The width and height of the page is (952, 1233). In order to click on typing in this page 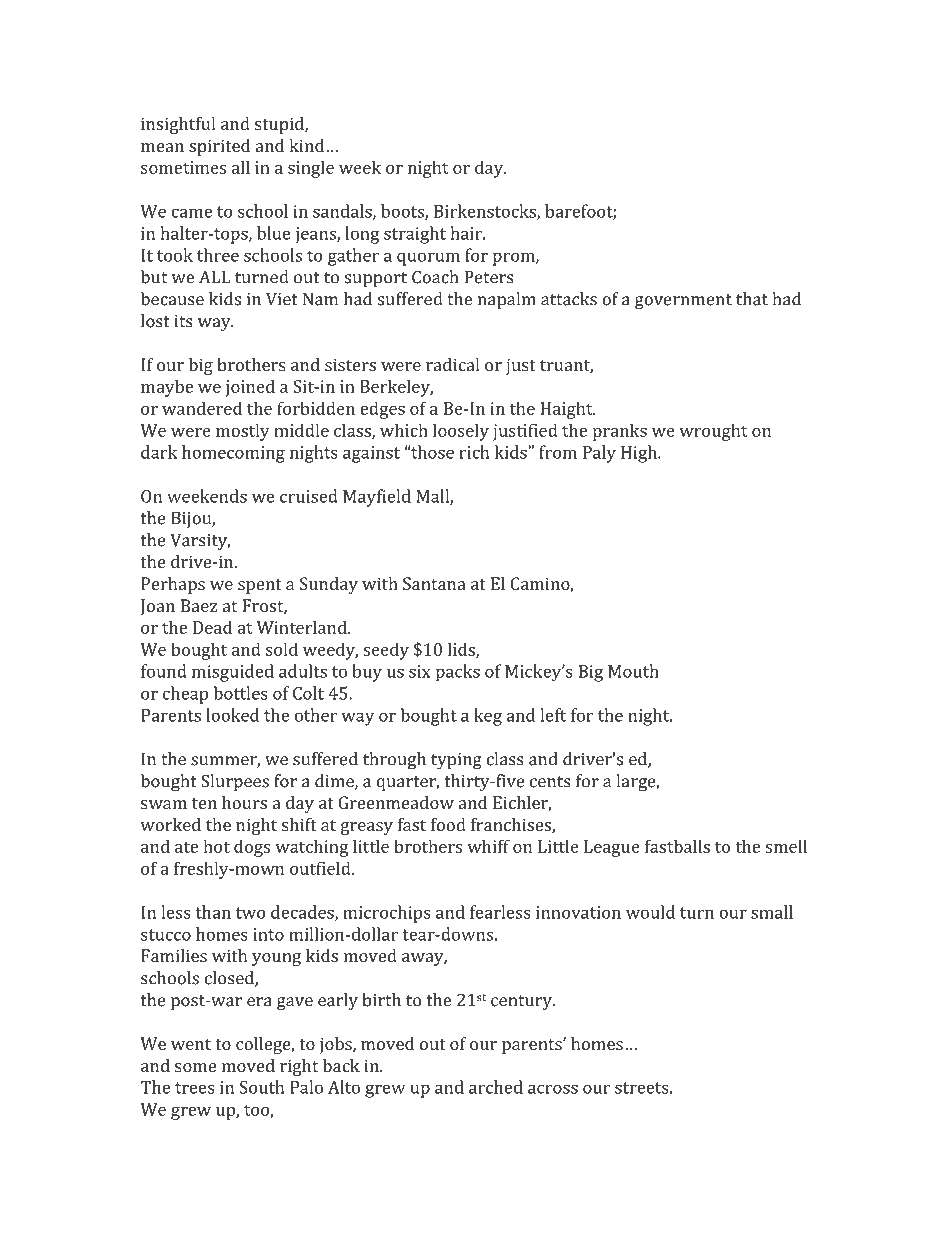, I will do `click(456, 761)`.
